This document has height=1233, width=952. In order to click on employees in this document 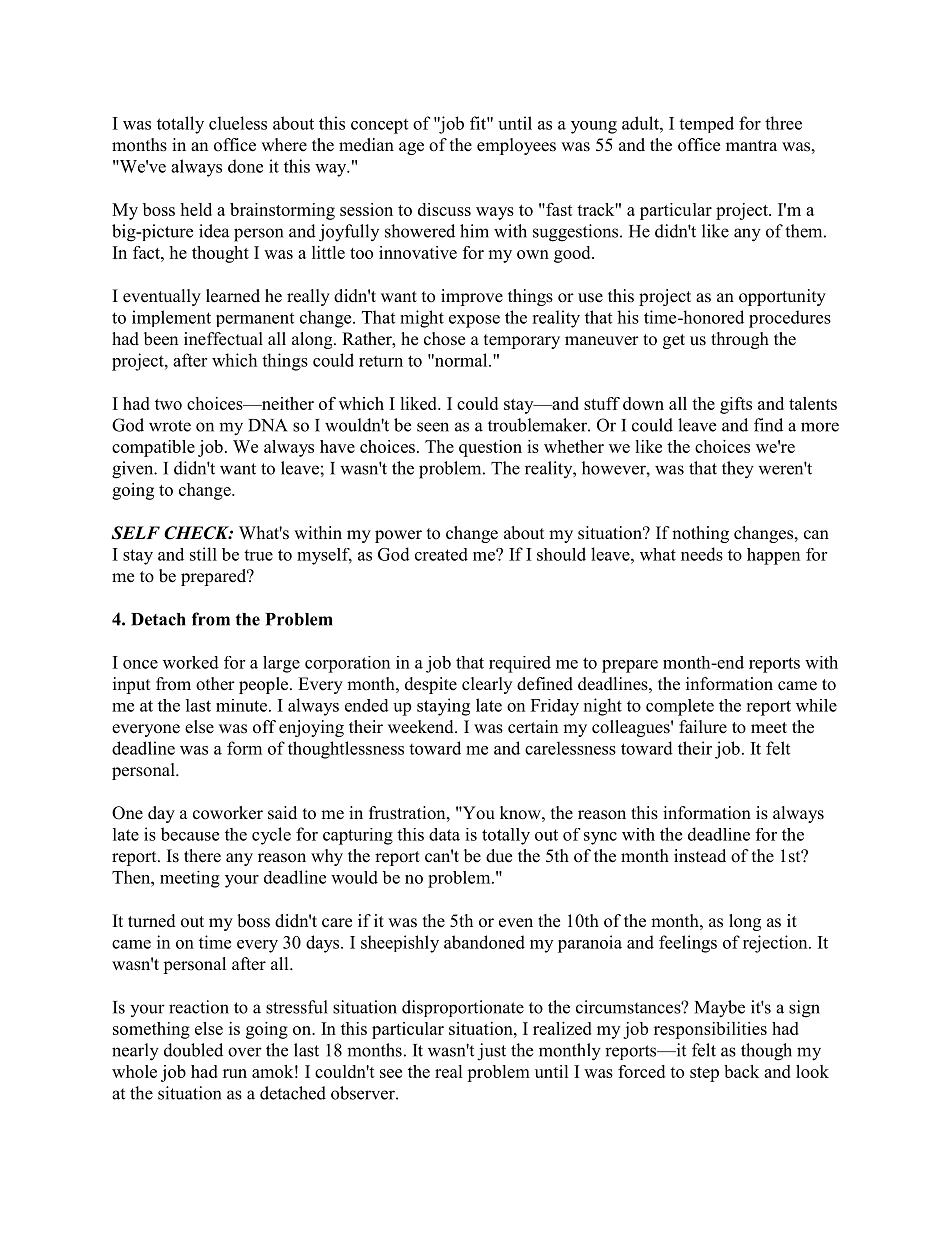, I will do `click(516, 146)`.
